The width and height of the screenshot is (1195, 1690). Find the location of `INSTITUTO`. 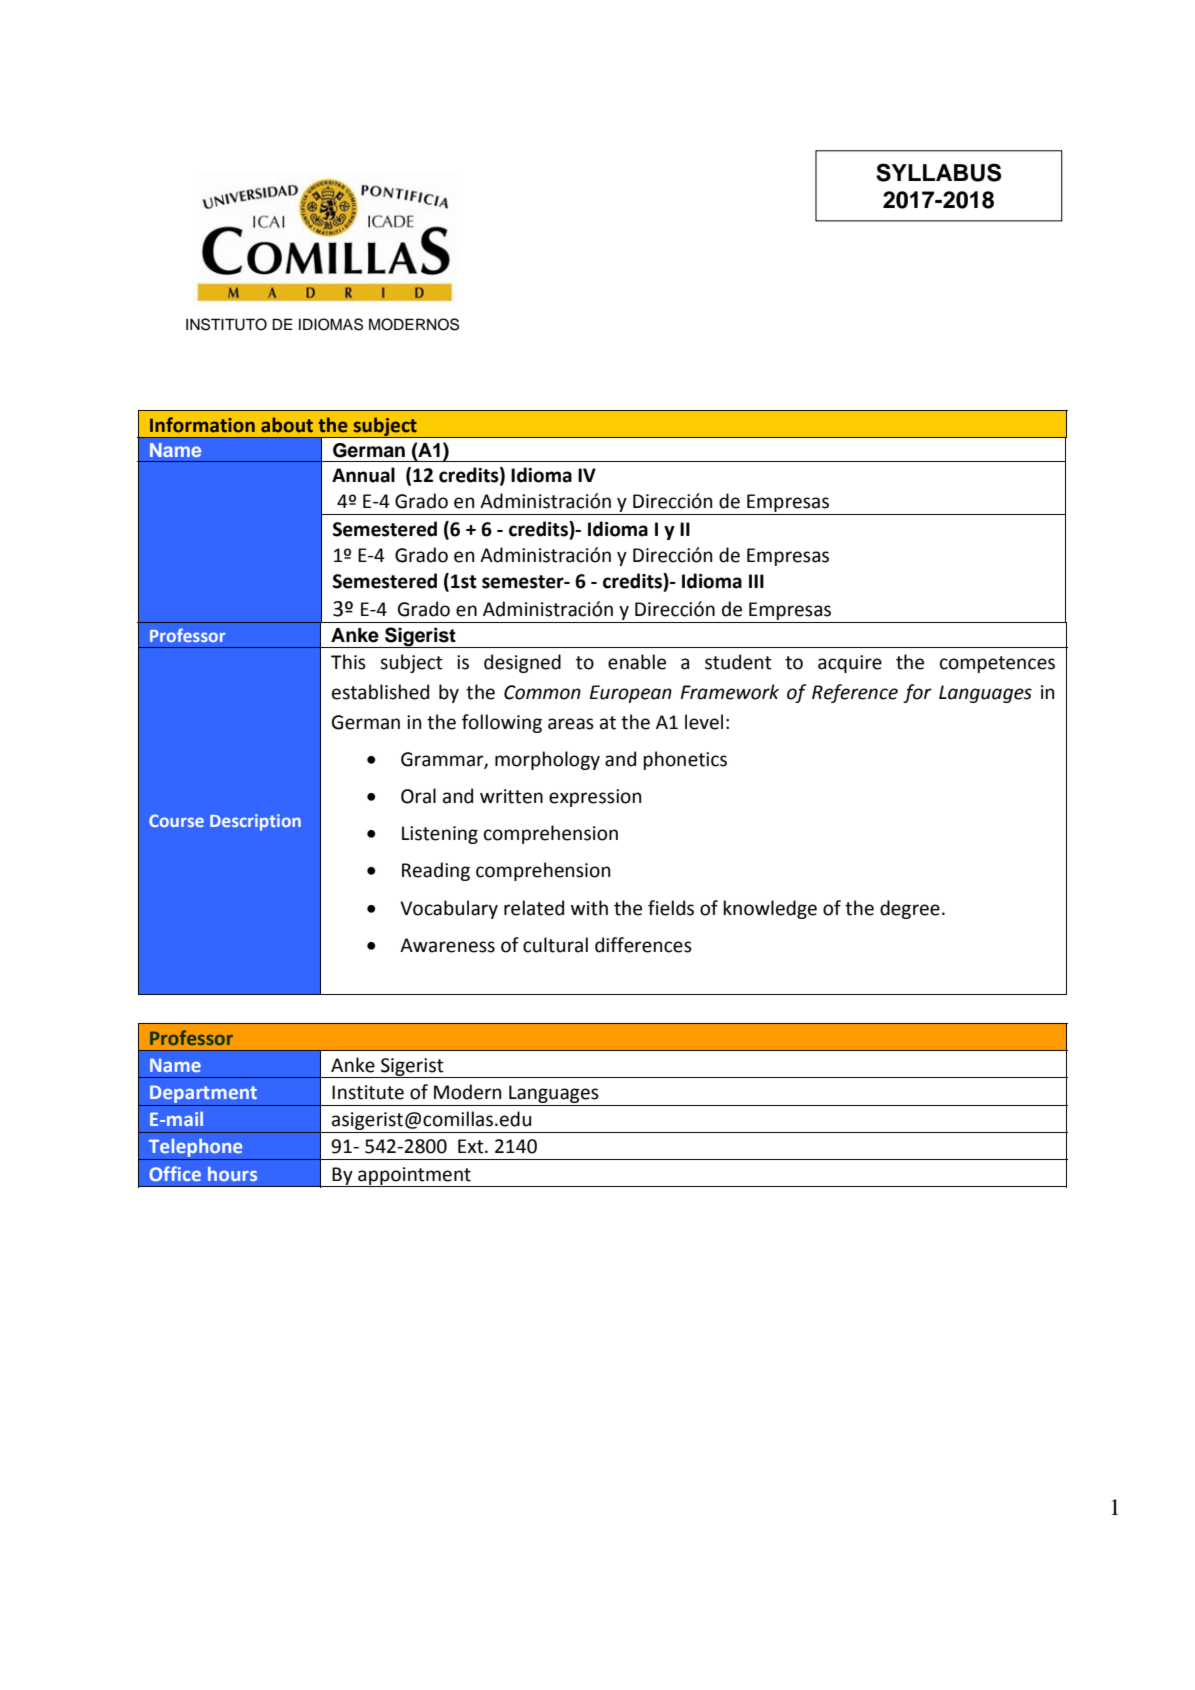

INSTITUTO is located at coordinates (226, 324).
